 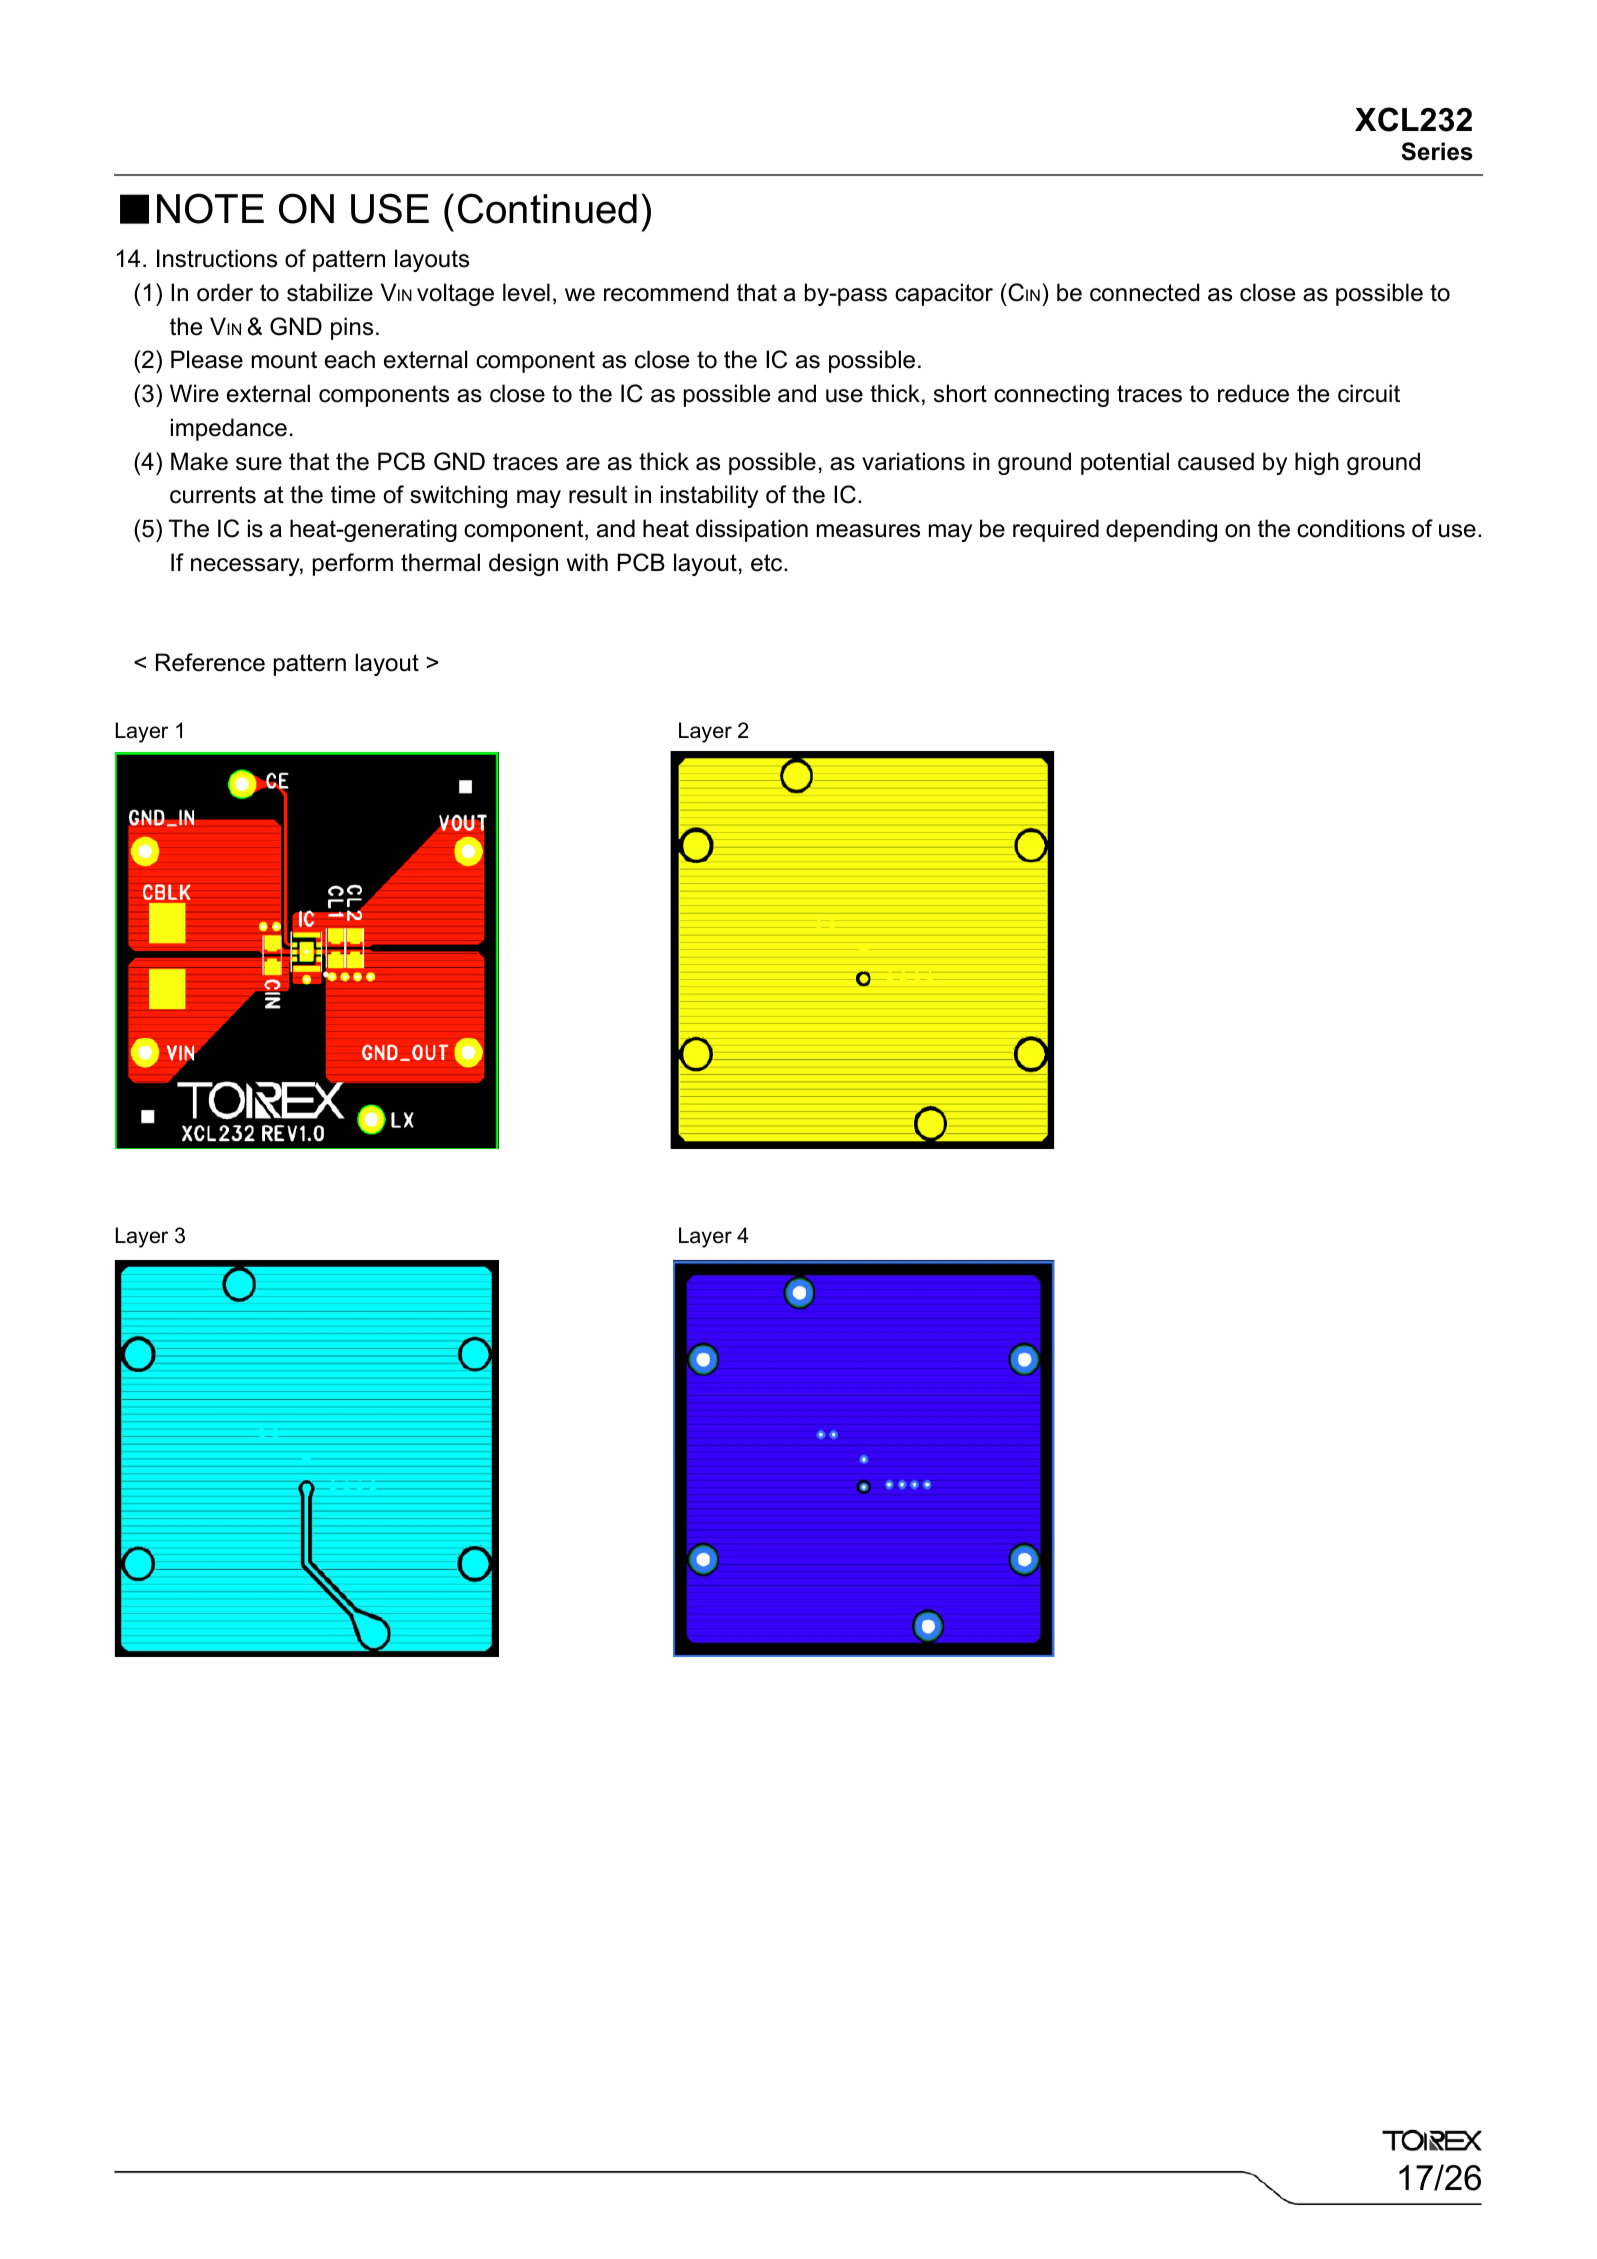 I want to click on time, so click(x=353, y=494).
